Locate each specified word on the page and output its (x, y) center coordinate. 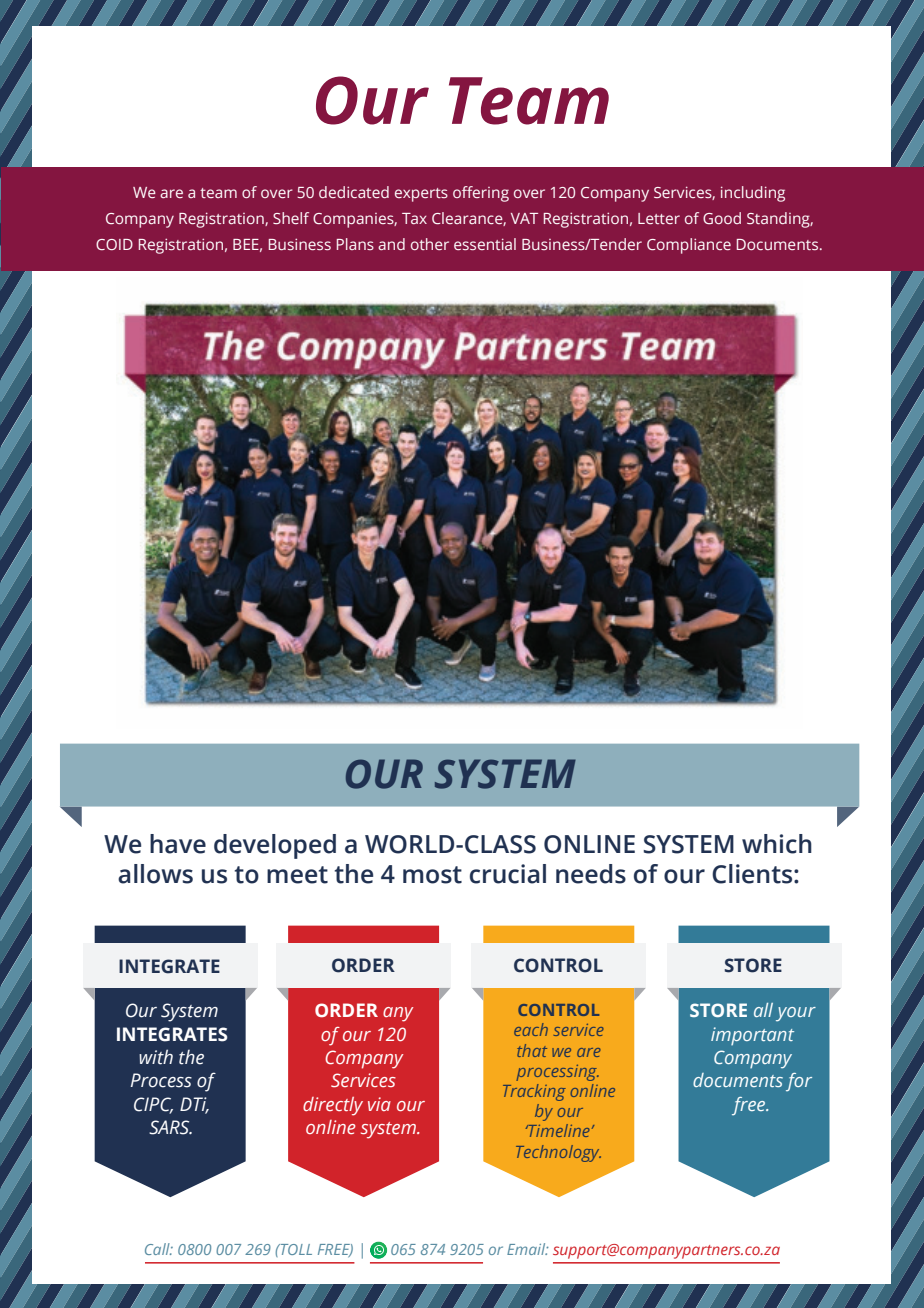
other (430, 244)
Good (722, 218)
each (531, 1029)
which (777, 844)
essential (485, 244)
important (752, 1036)
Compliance (689, 246)
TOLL (295, 1249)
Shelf (291, 218)
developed (275, 846)
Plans (355, 244)
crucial (508, 874)
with (156, 1057)
